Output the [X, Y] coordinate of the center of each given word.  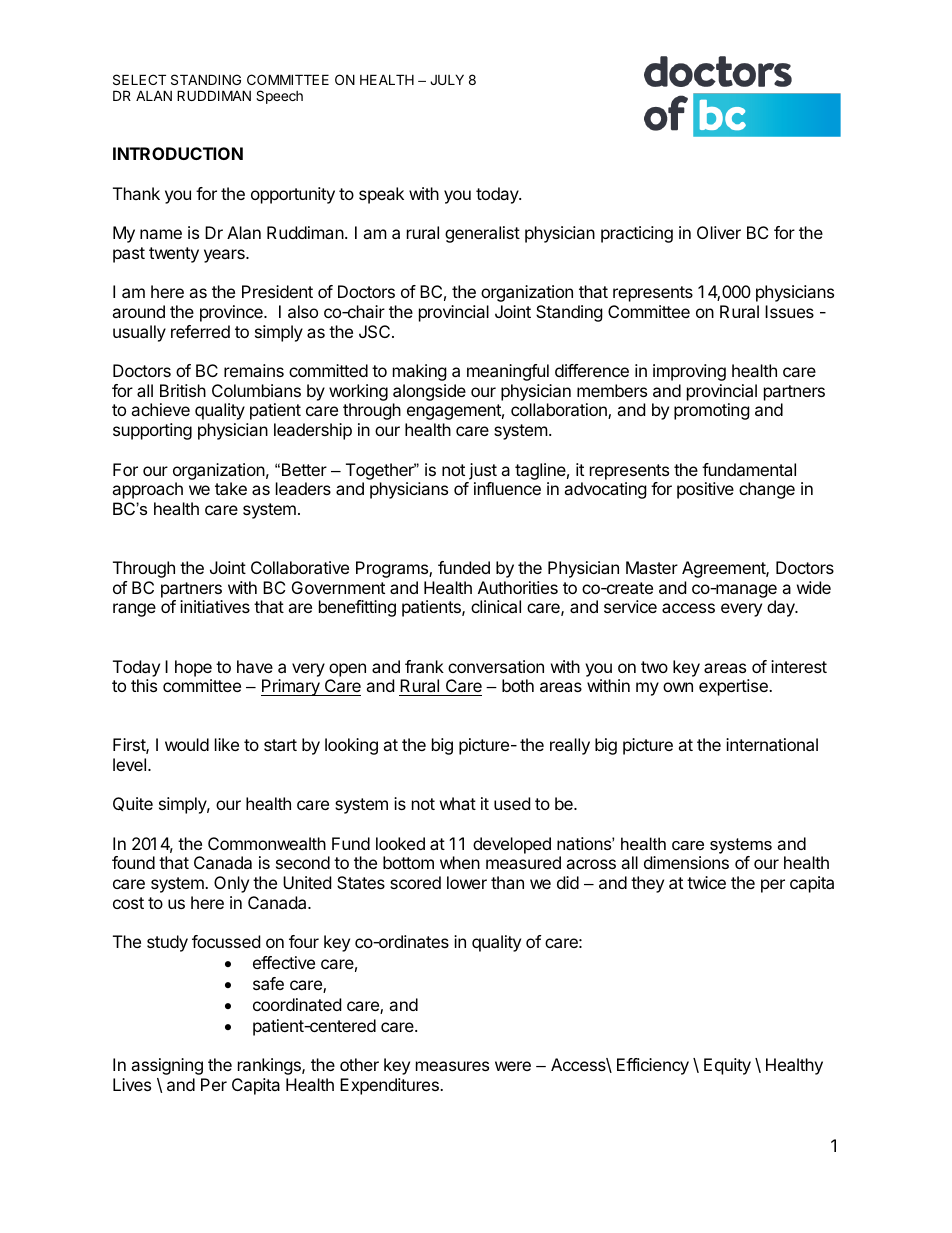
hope [193, 668]
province [232, 313]
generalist [482, 234]
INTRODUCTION [178, 153]
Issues [789, 311]
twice [706, 882]
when [460, 862]
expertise [734, 687]
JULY [447, 79]
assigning [167, 1066]
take [231, 488]
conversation [496, 666]
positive [705, 490]
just [483, 471]
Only [231, 884]
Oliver [719, 232]
